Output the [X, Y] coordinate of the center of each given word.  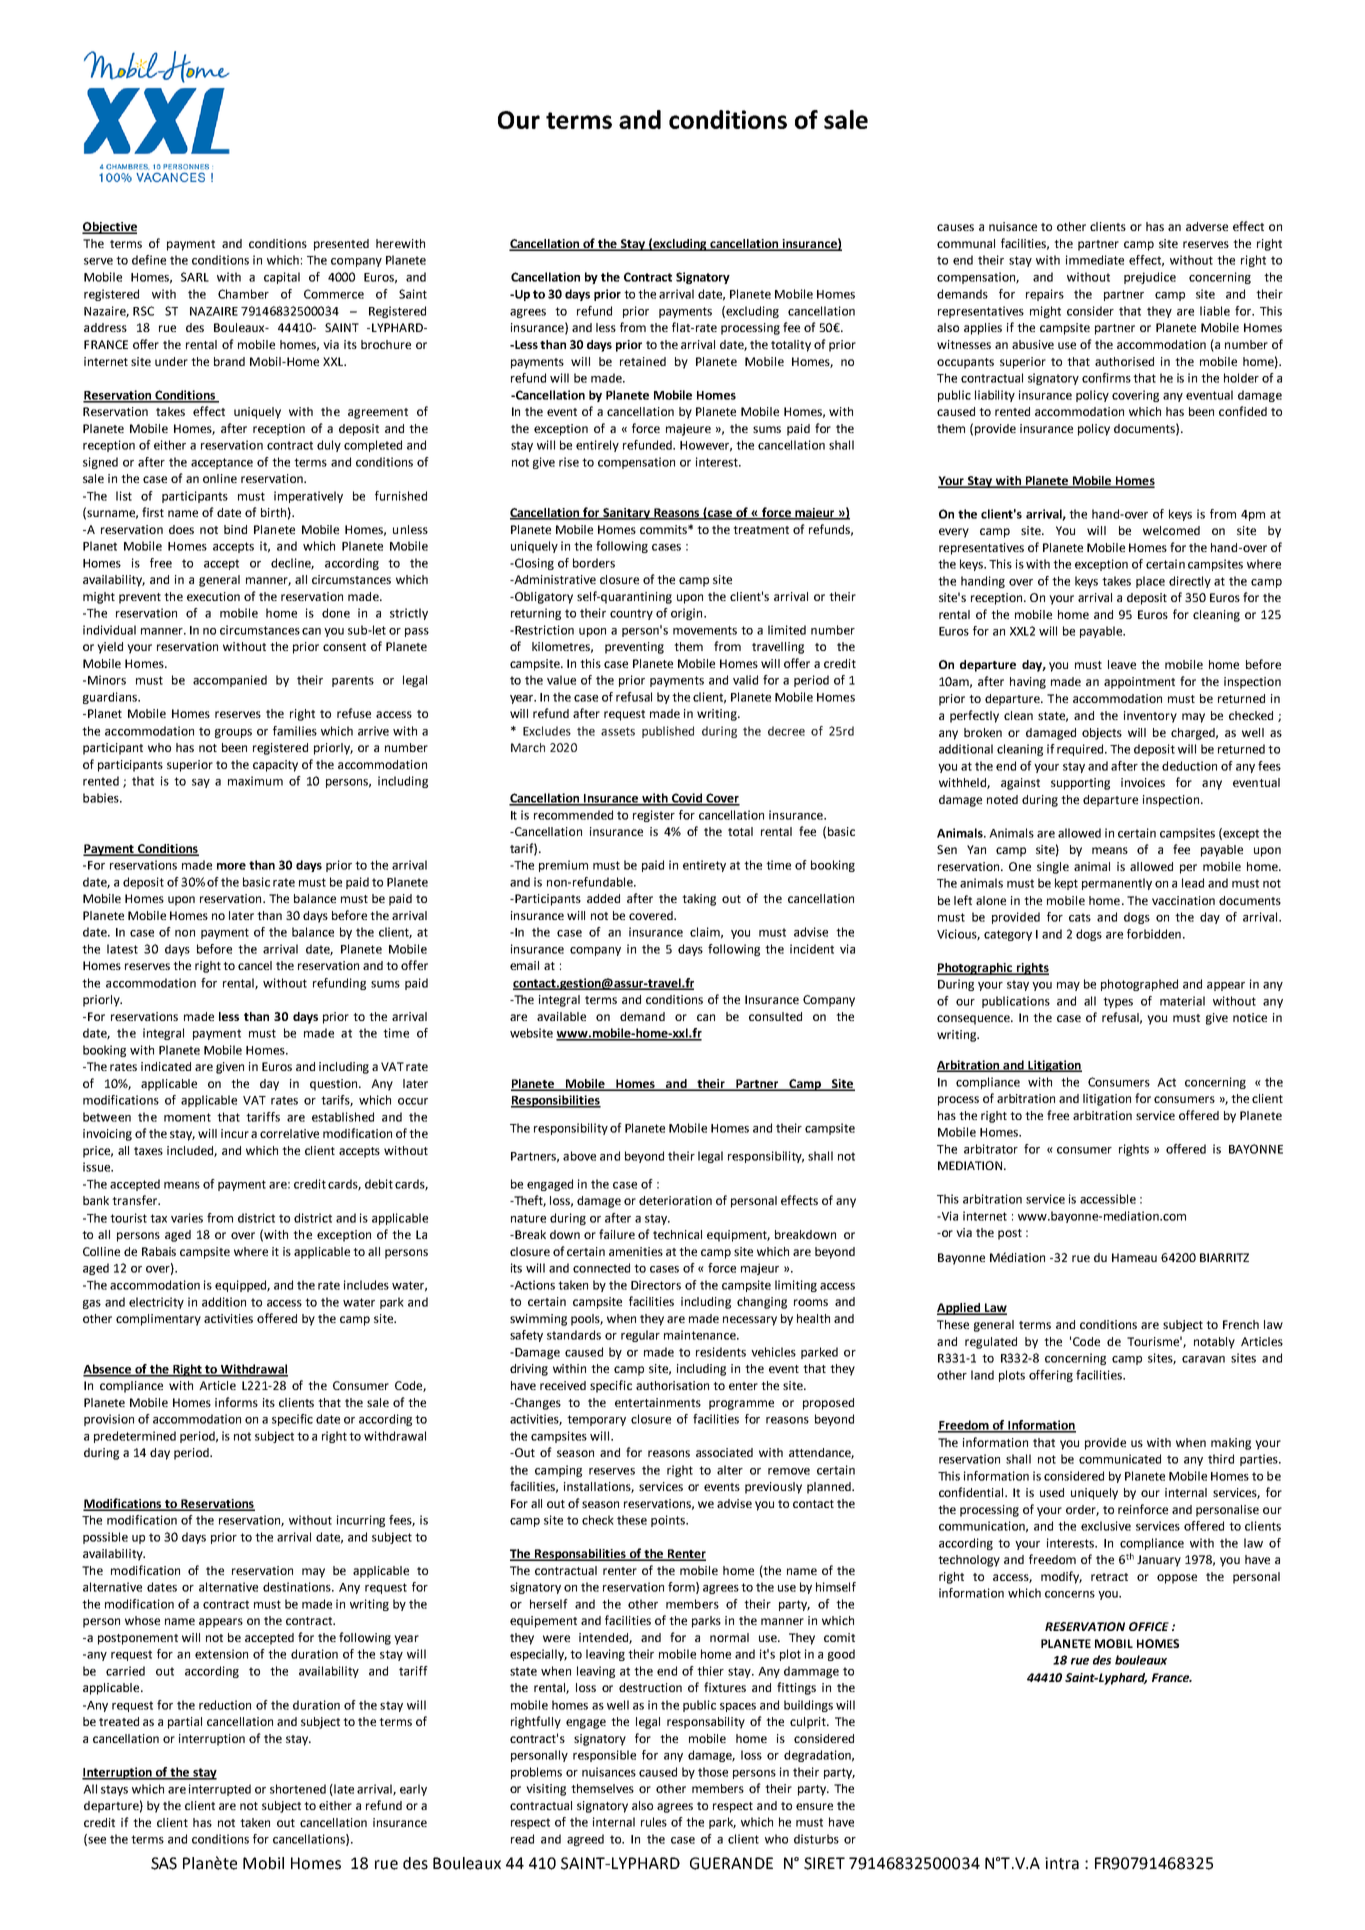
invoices [1143, 782]
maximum [255, 781]
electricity [156, 1303]
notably [1214, 1343]
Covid [687, 799]
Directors [656, 1285]
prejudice [1150, 278]
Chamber [243, 294]
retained [643, 361]
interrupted [220, 1790]
